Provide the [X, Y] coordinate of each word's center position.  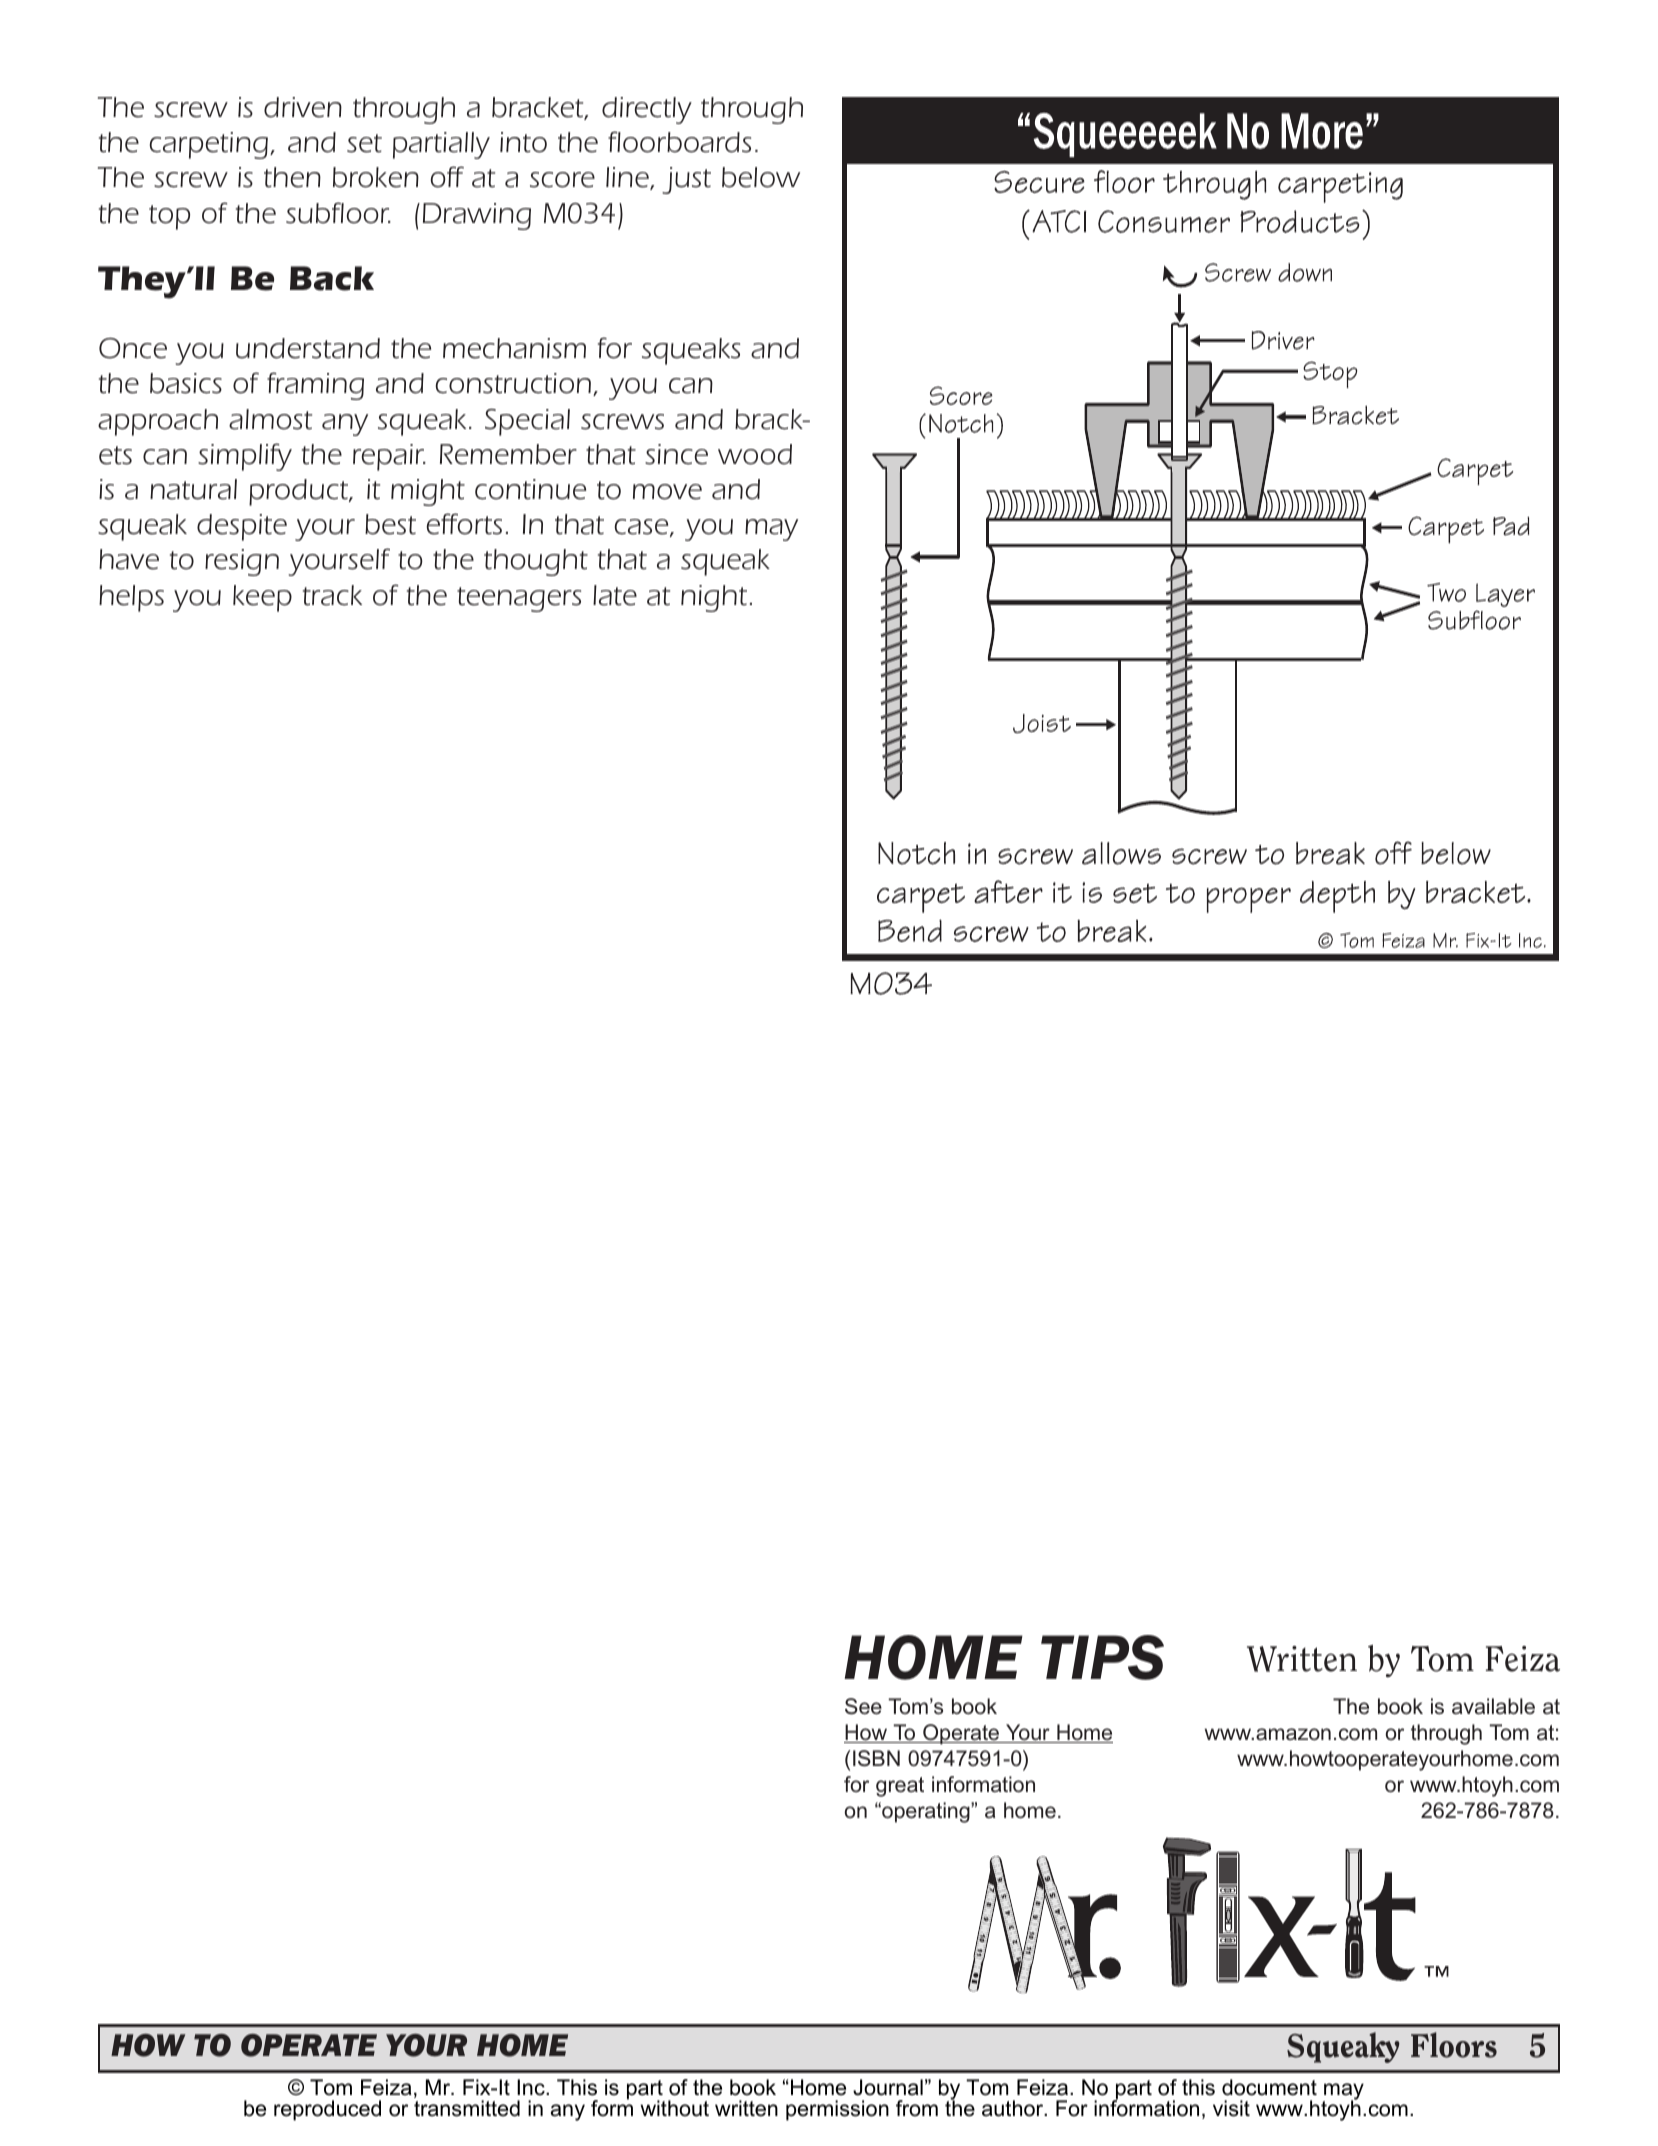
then [292, 177]
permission [837, 2110]
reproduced [327, 2110]
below [761, 177]
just [686, 180]
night [714, 598]
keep [262, 598]
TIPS [1102, 1657]
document [1269, 2087]
